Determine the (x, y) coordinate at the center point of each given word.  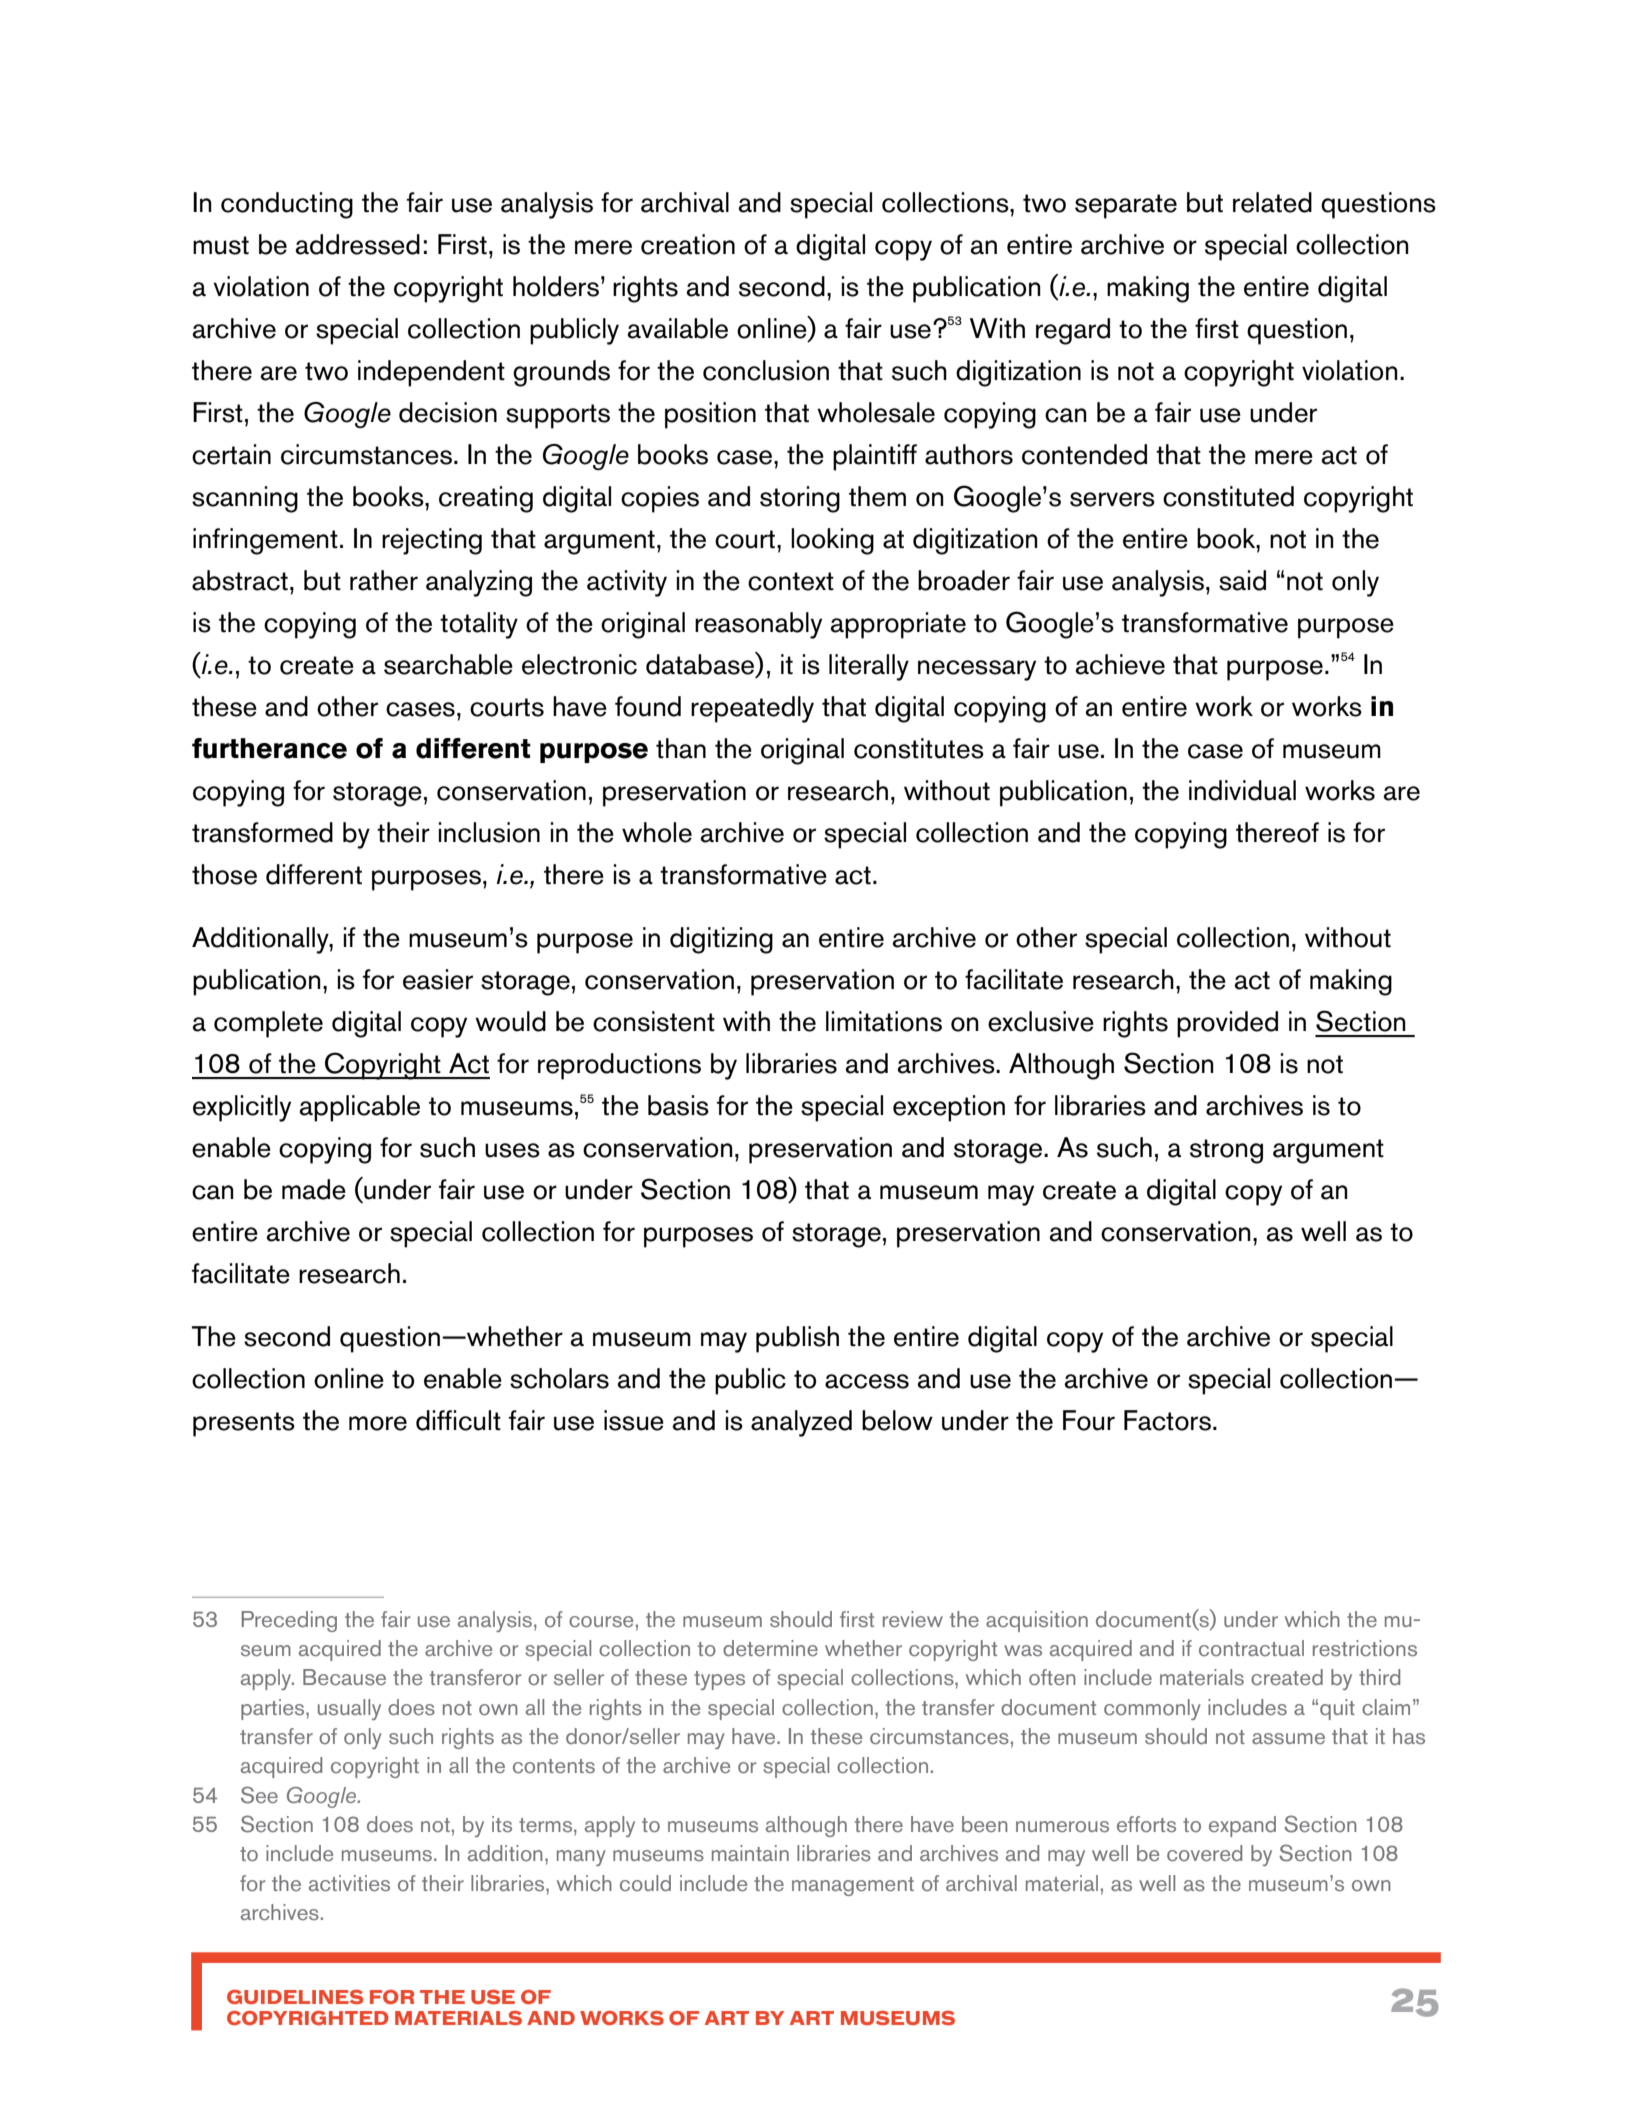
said (1242, 580)
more (378, 1423)
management (853, 1886)
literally (869, 667)
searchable (448, 664)
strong (1226, 1151)
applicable (359, 1108)
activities (349, 1883)
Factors (1167, 1420)
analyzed (801, 1423)
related (1272, 202)
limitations (884, 1021)
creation (688, 244)
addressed (357, 244)
